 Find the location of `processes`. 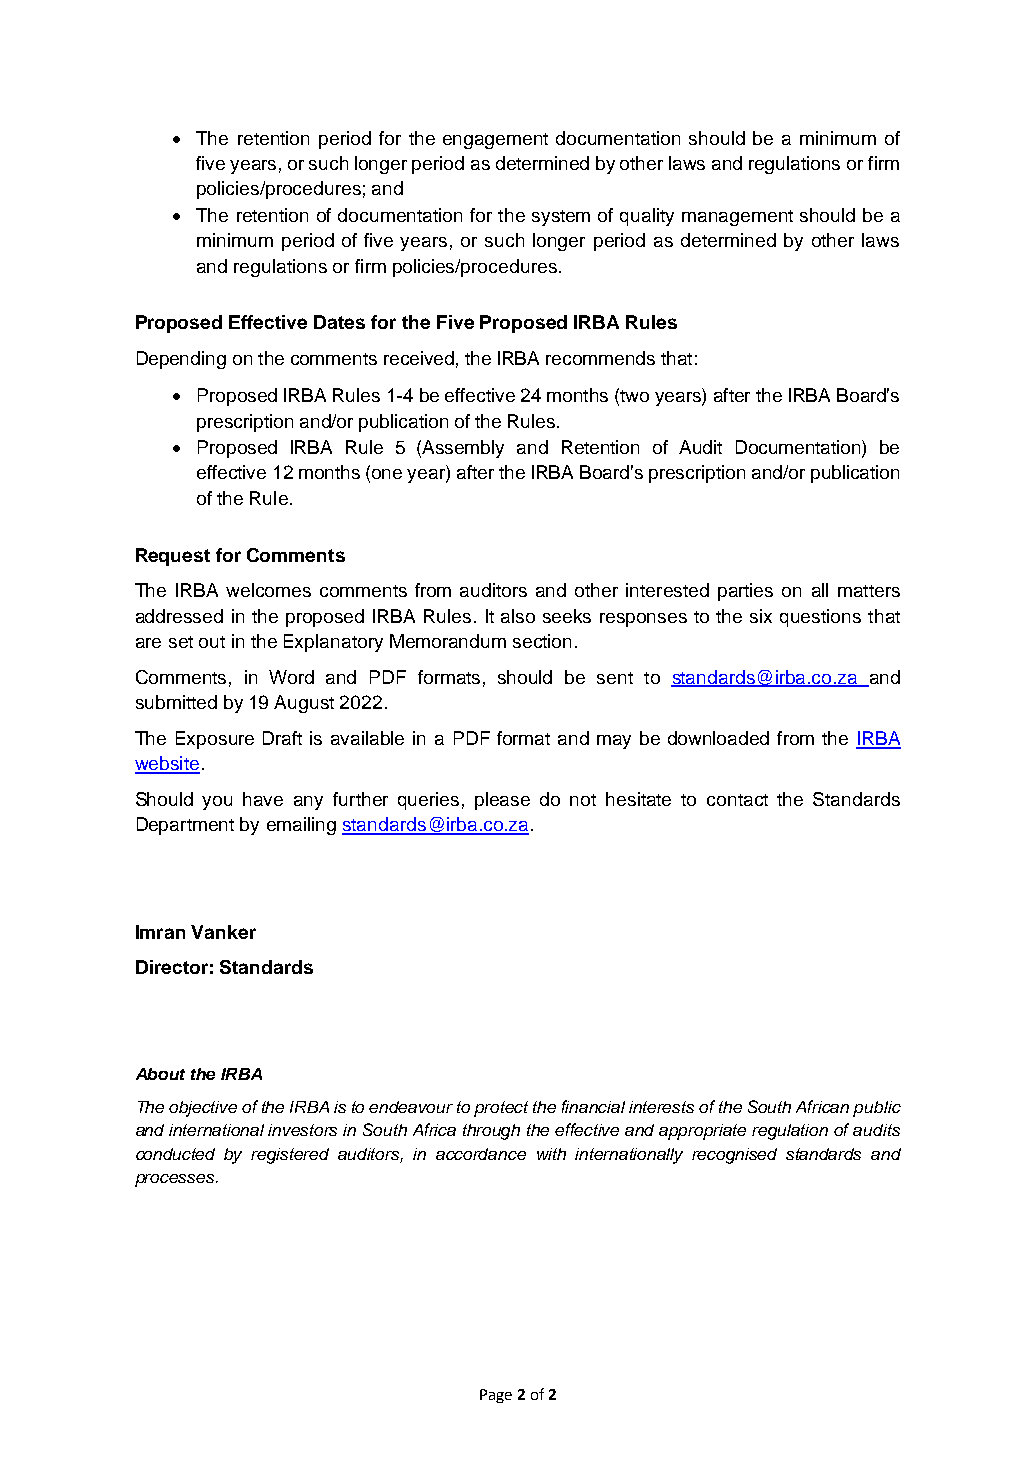

processes is located at coordinates (176, 1180).
